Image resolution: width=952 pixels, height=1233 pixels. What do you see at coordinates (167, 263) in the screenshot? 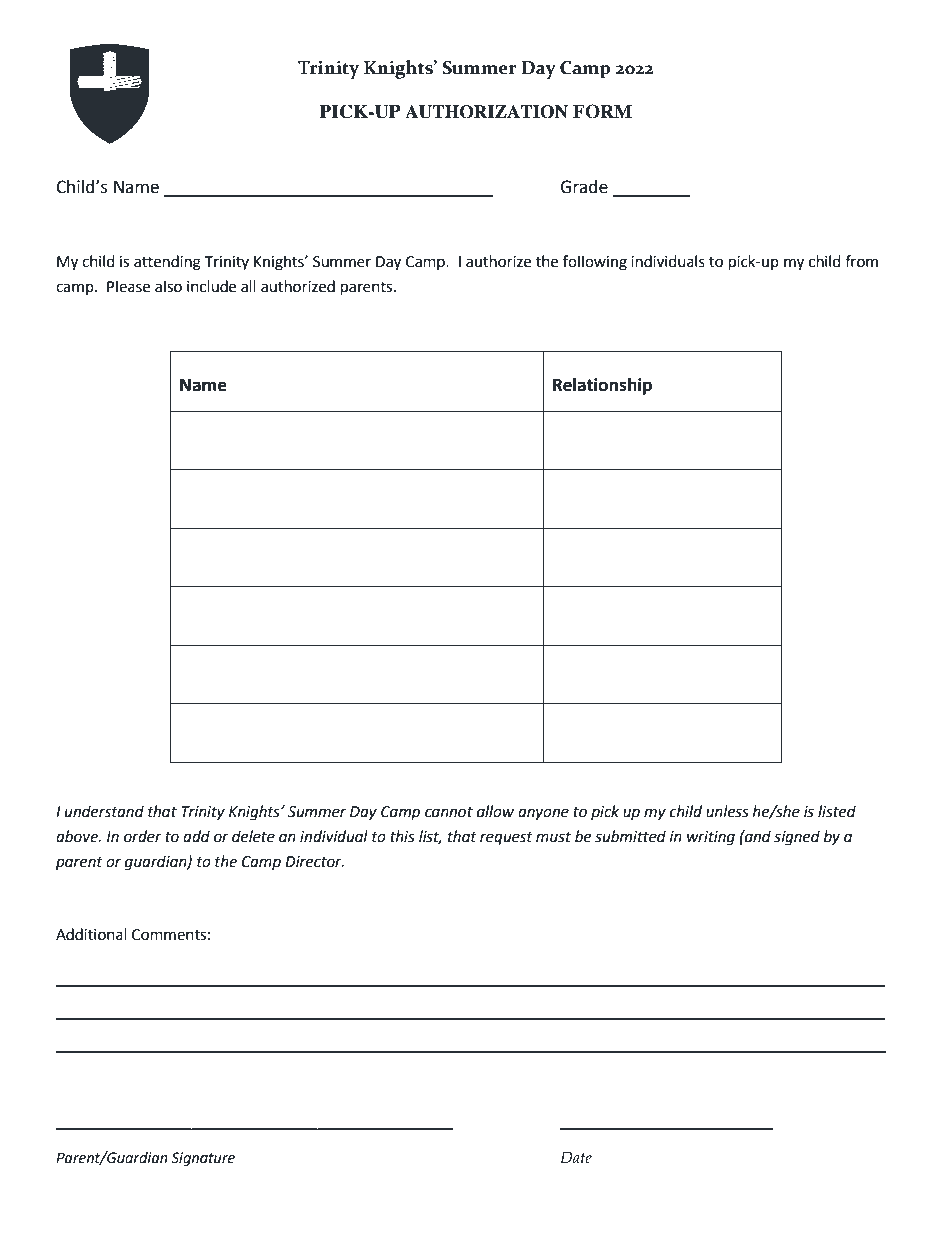
I see `attending` at bounding box center [167, 263].
